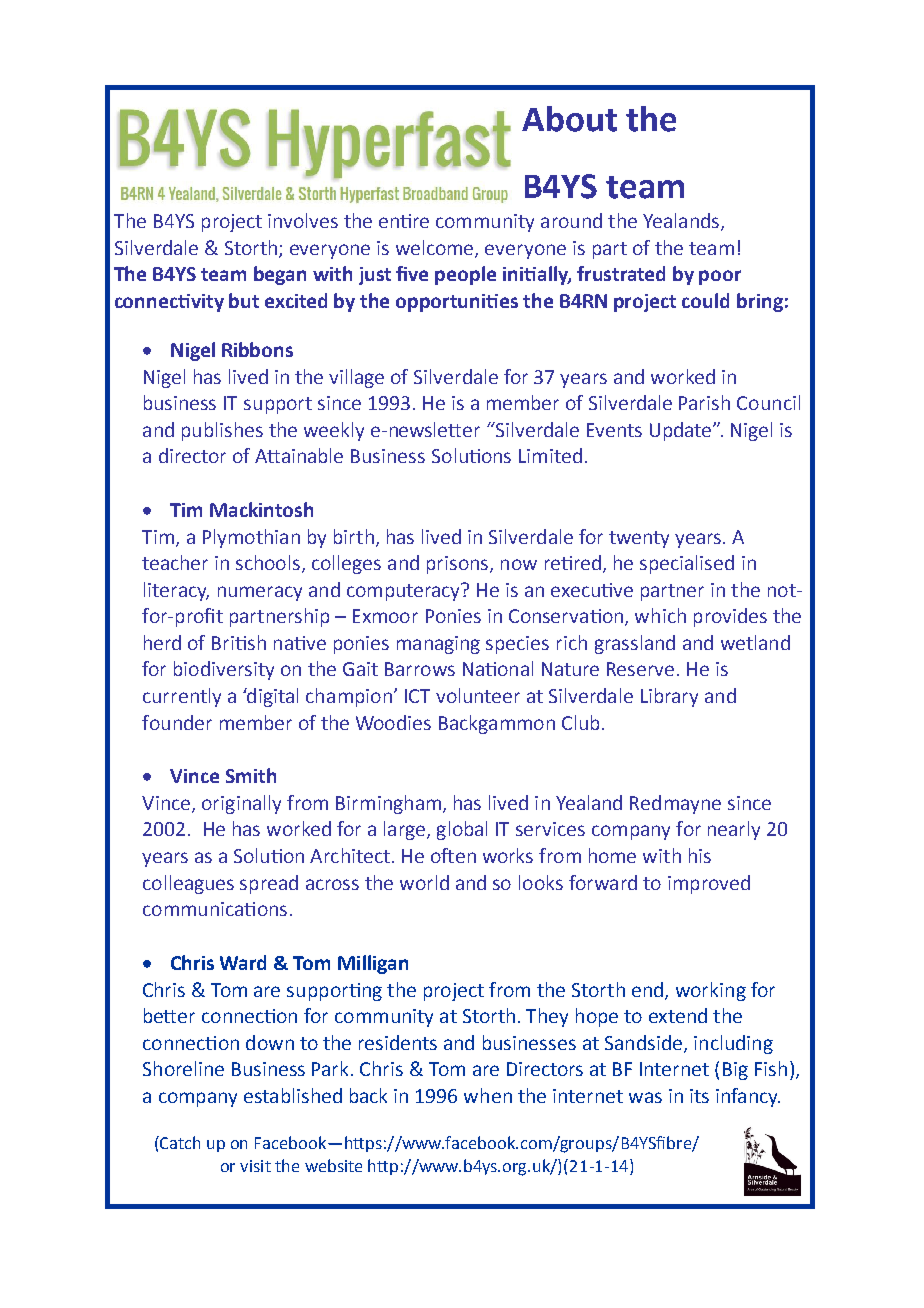 This screenshot has width=924, height=1308. I want to click on provides, so click(730, 617).
